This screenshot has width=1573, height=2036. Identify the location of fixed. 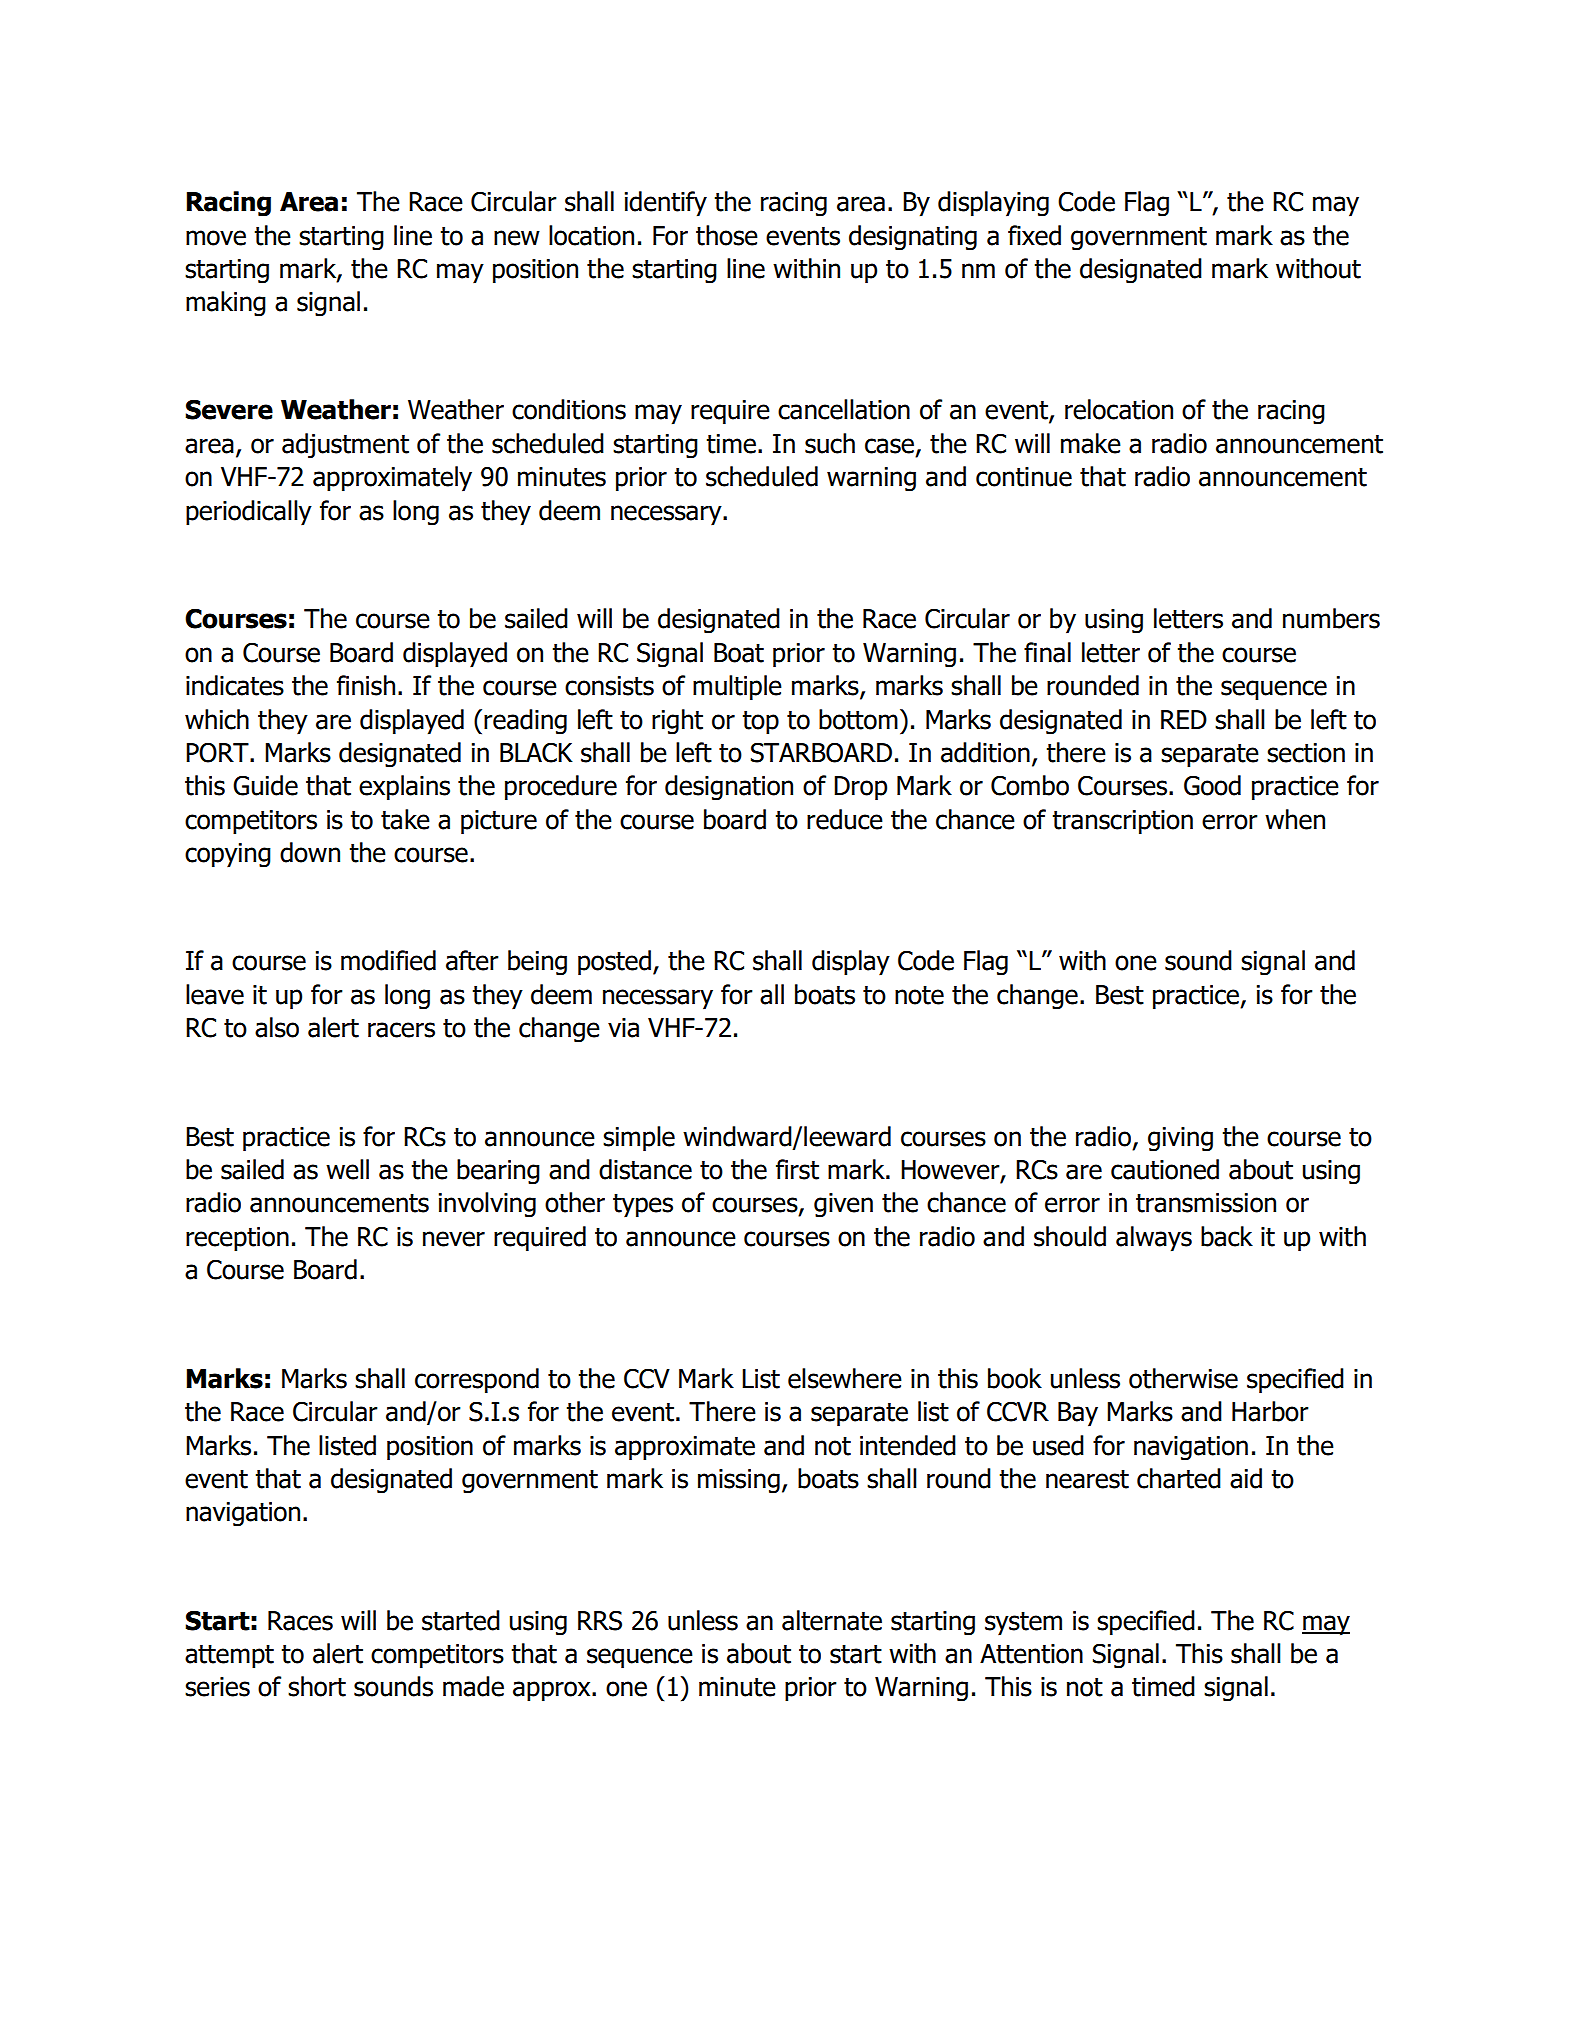
(1034, 235).
